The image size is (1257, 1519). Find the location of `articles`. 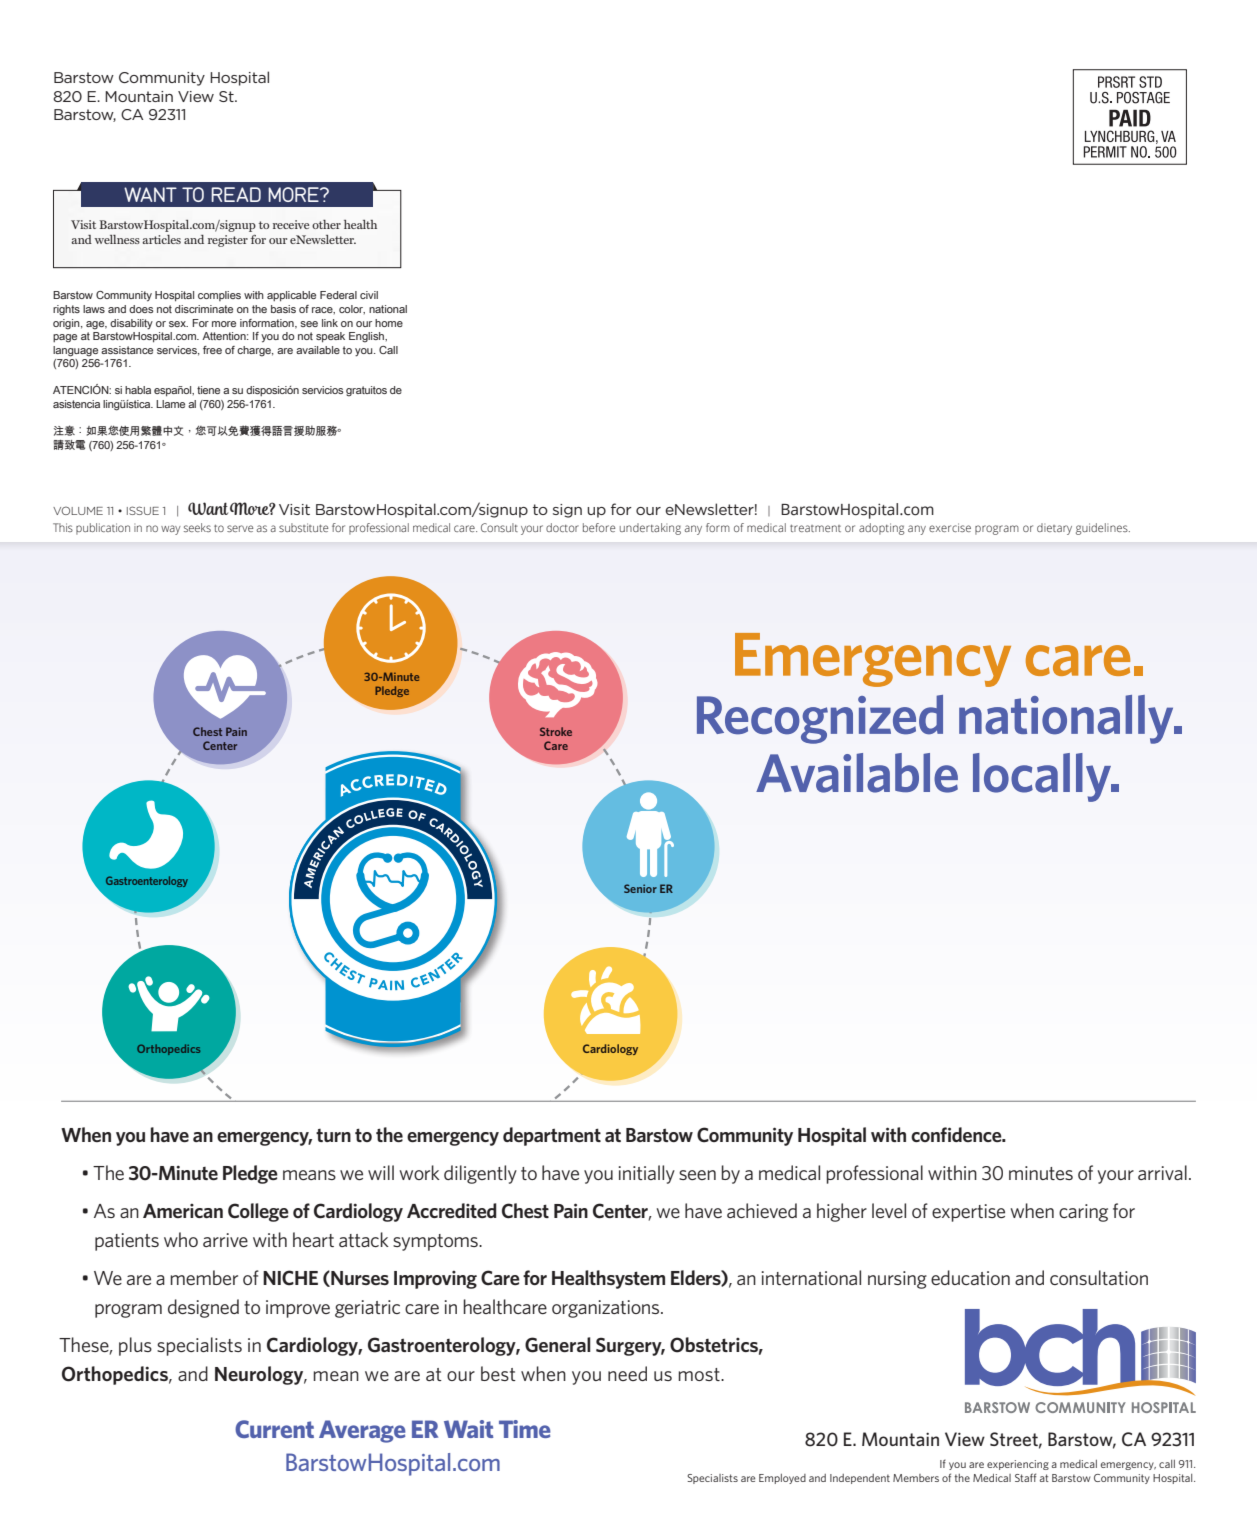

articles is located at coordinates (161, 239).
